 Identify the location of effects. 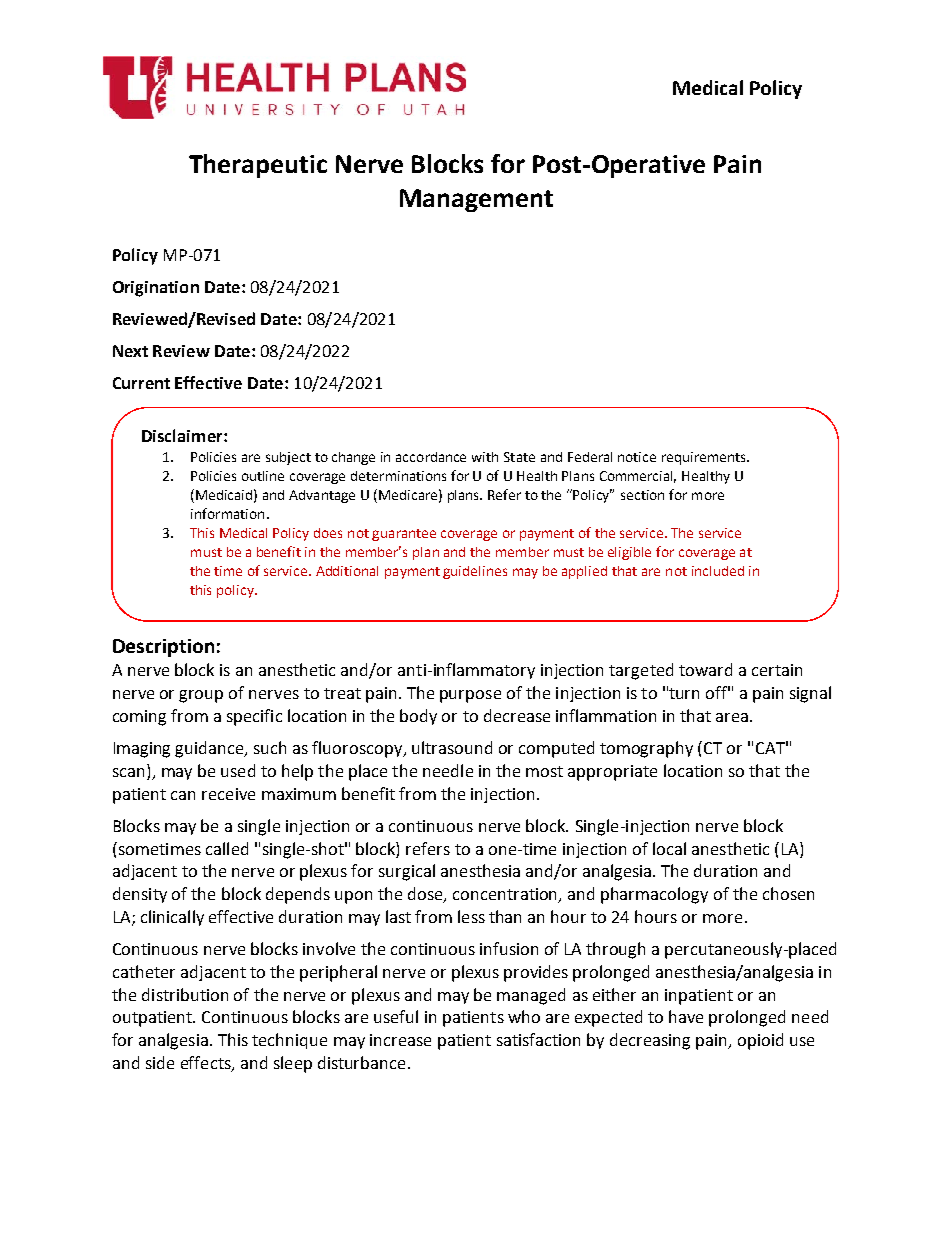
(207, 1064).
